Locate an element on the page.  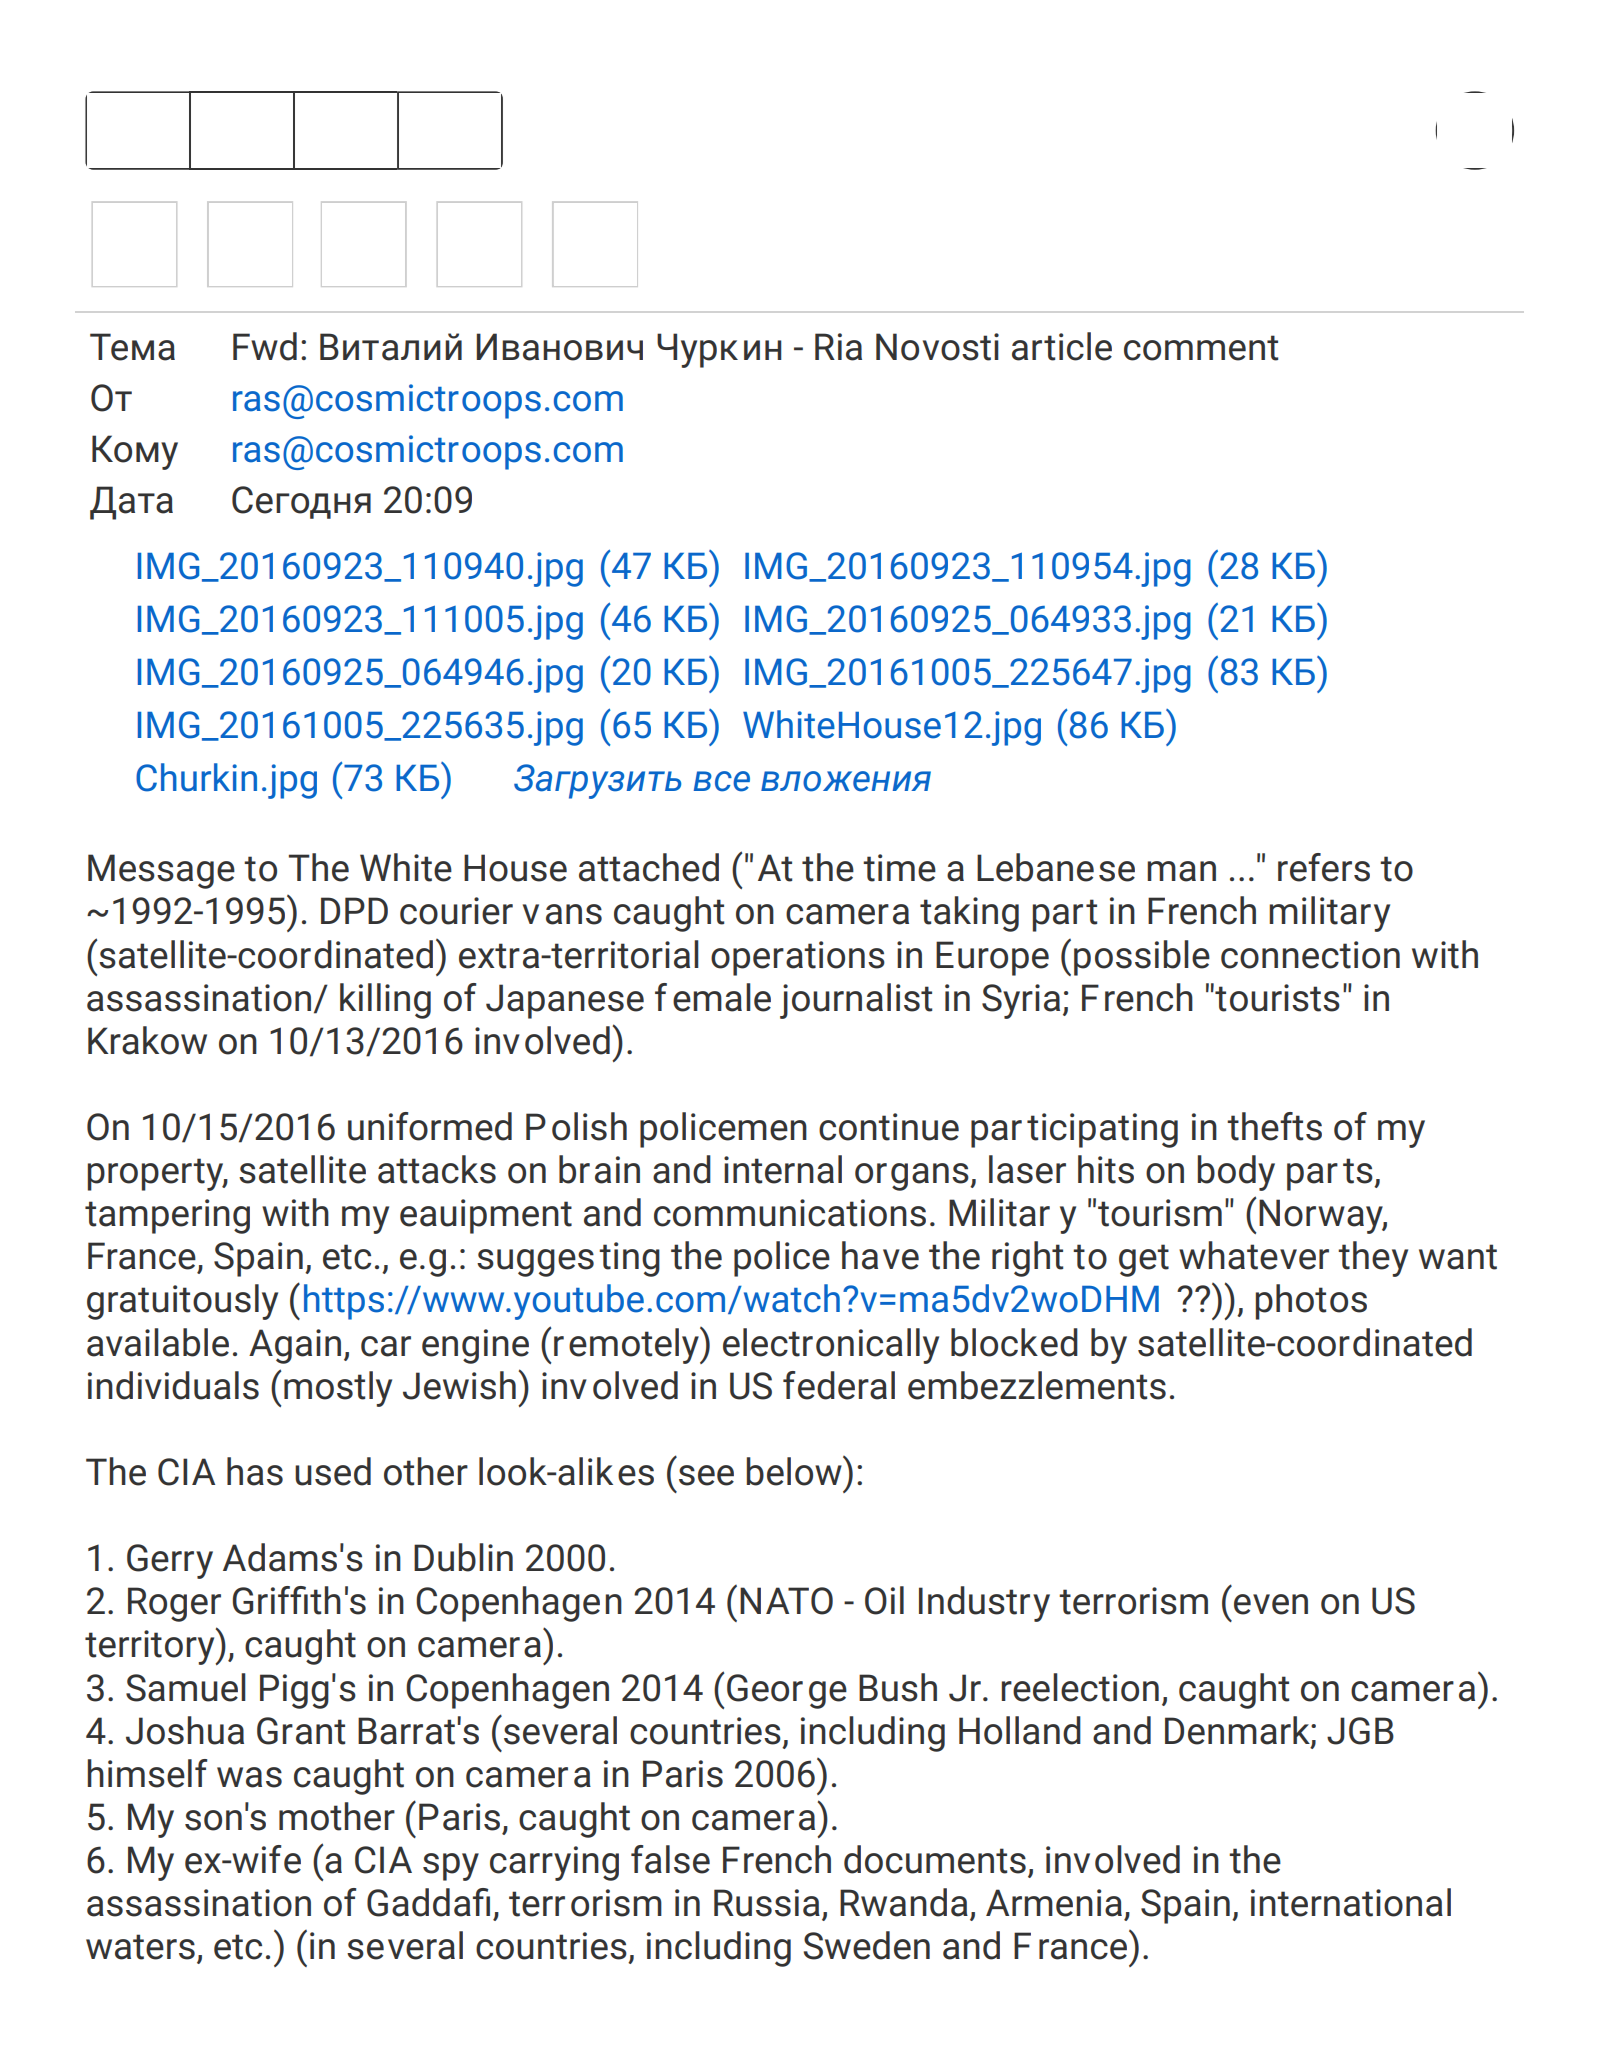
spy is located at coordinates (451, 1867).
